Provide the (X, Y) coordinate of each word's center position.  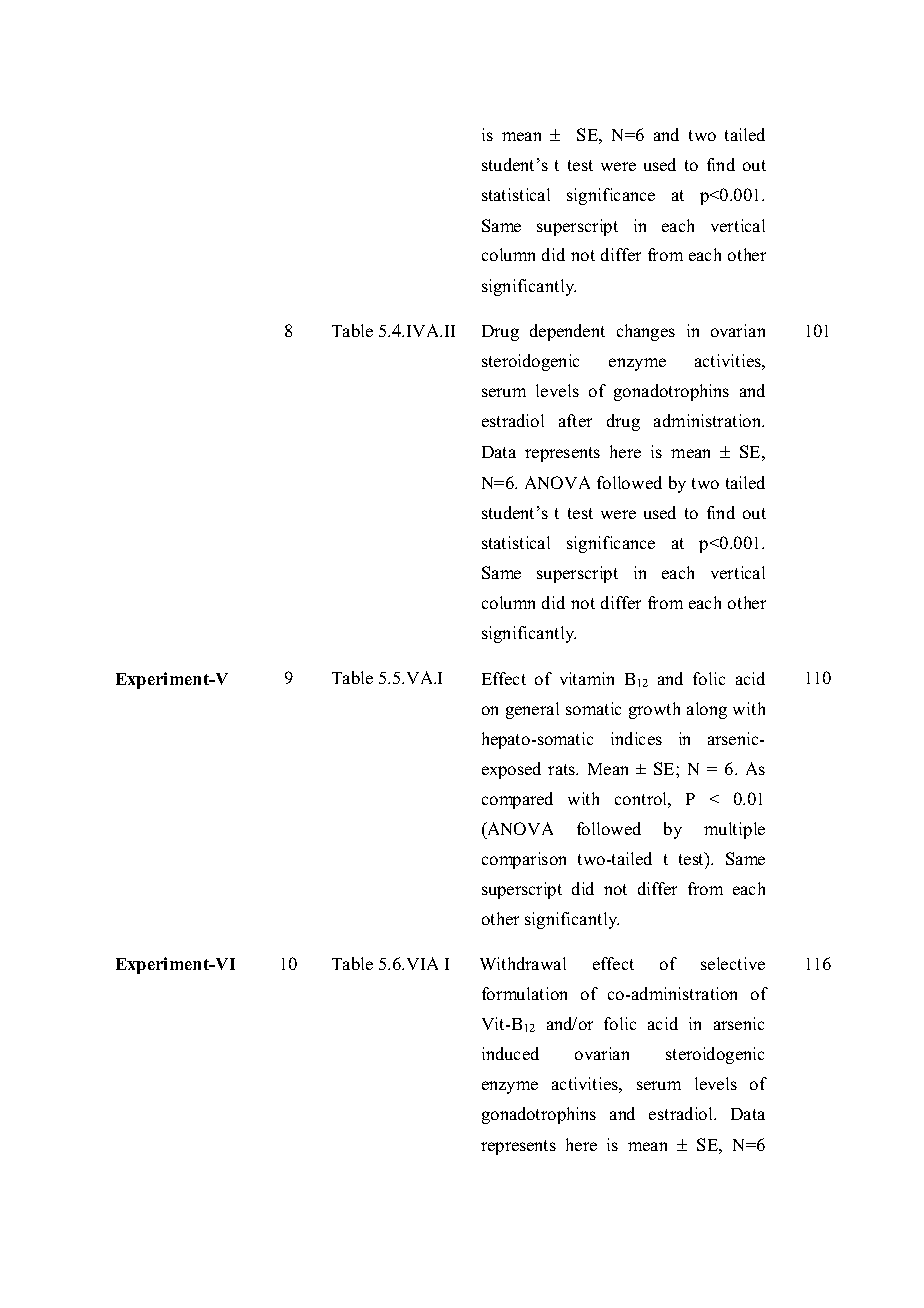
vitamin (587, 678)
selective (733, 963)
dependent (567, 332)
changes (646, 332)
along (707, 710)
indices (636, 738)
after (575, 420)
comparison (524, 860)
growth (654, 710)
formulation (524, 993)
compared (517, 800)
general (532, 710)
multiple (734, 830)
